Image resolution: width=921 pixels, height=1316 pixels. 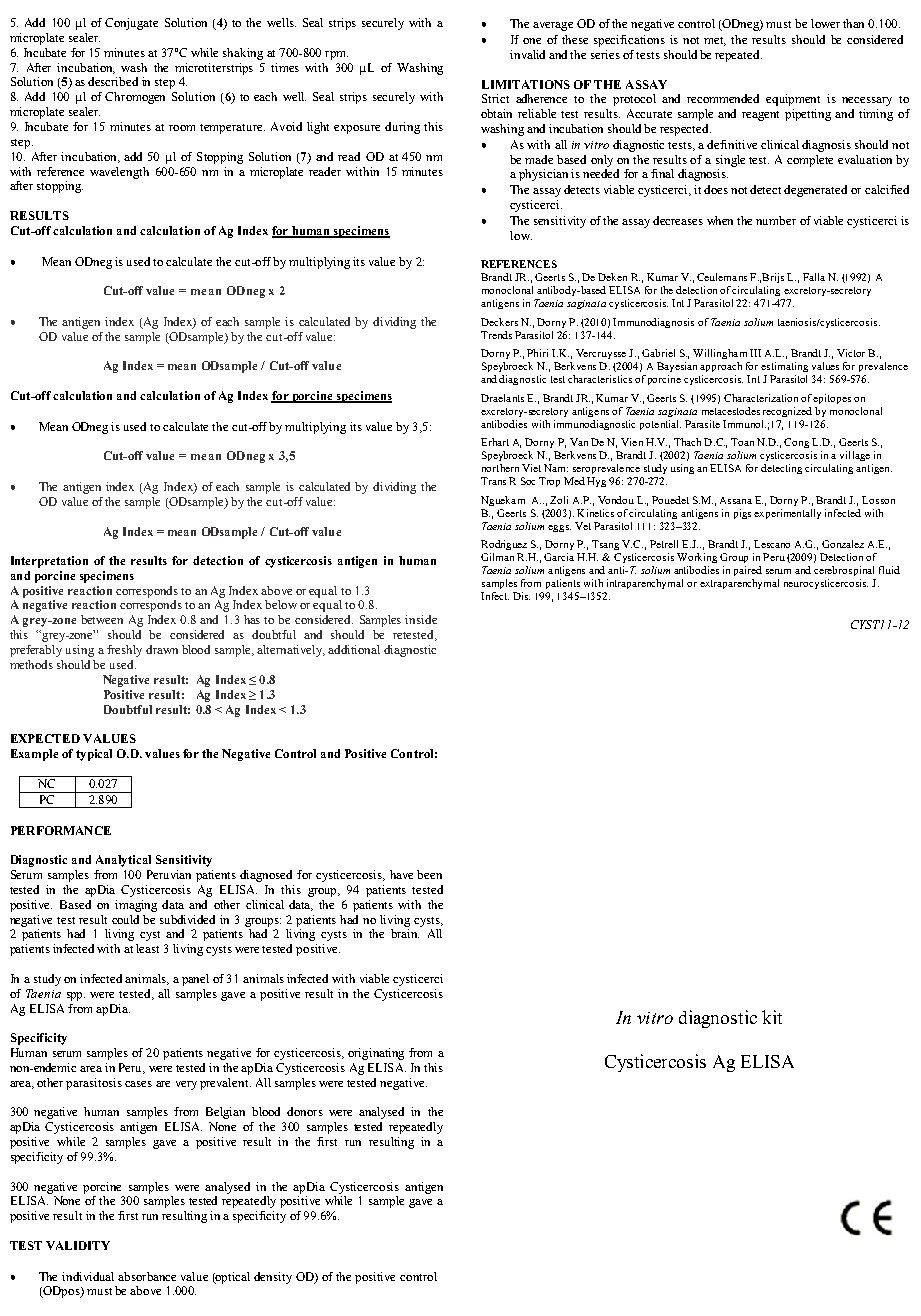 I want to click on density, so click(x=273, y=1278).
